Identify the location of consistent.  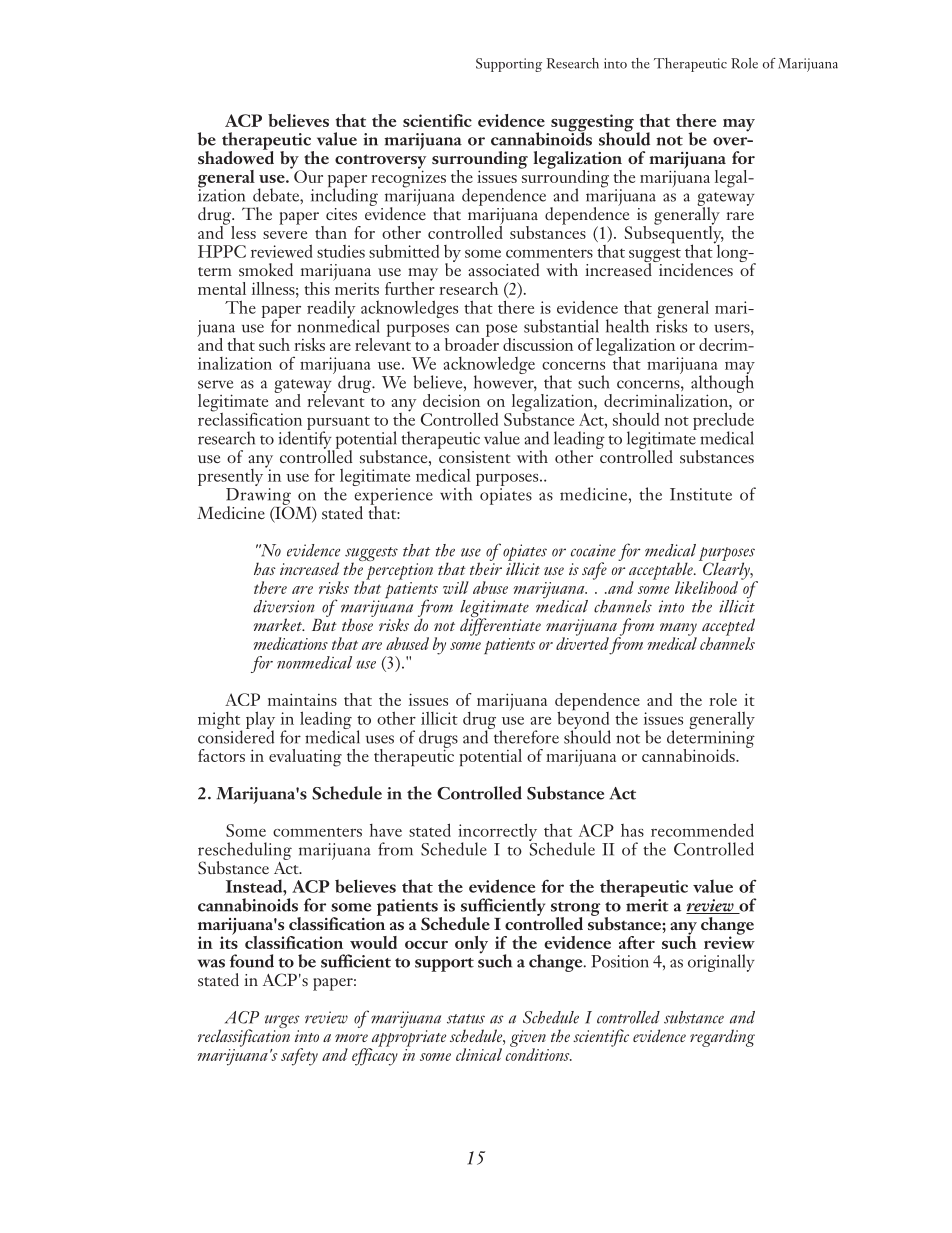
(474, 455).
